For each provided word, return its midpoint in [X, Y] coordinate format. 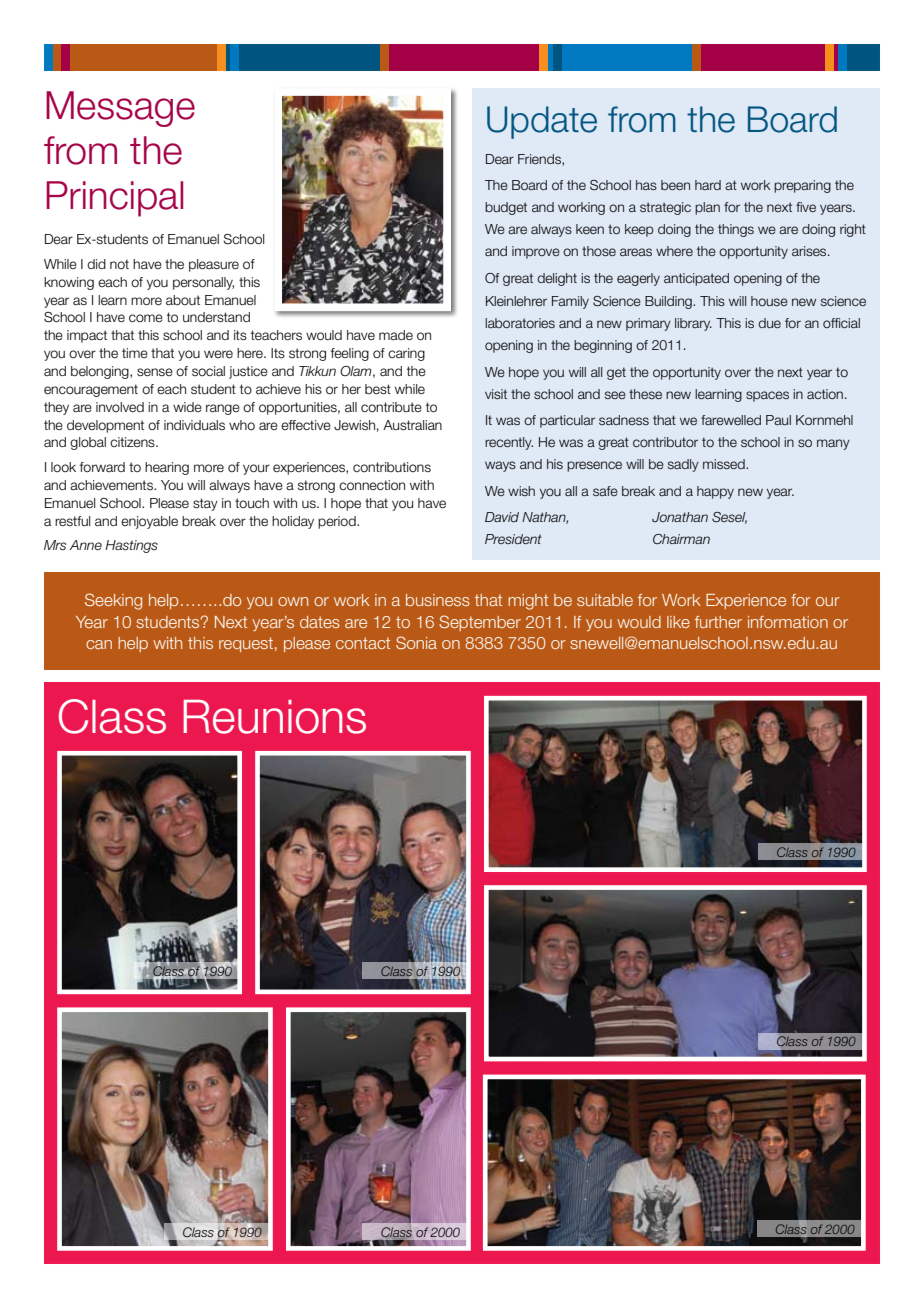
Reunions [274, 717]
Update [542, 122]
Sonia [416, 642]
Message [120, 109]
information [788, 622]
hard [708, 185]
